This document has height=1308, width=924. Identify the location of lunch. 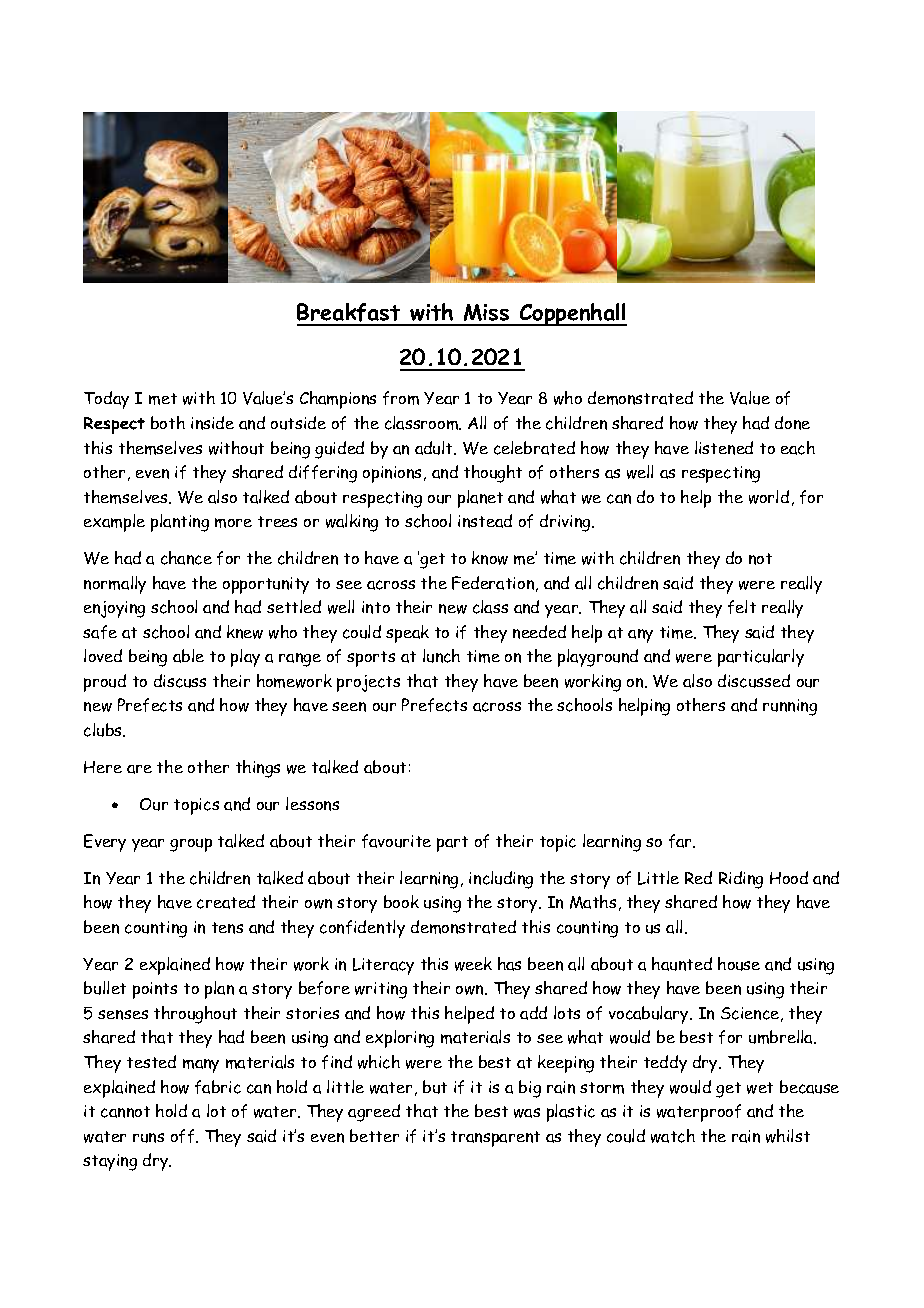
(441, 656).
